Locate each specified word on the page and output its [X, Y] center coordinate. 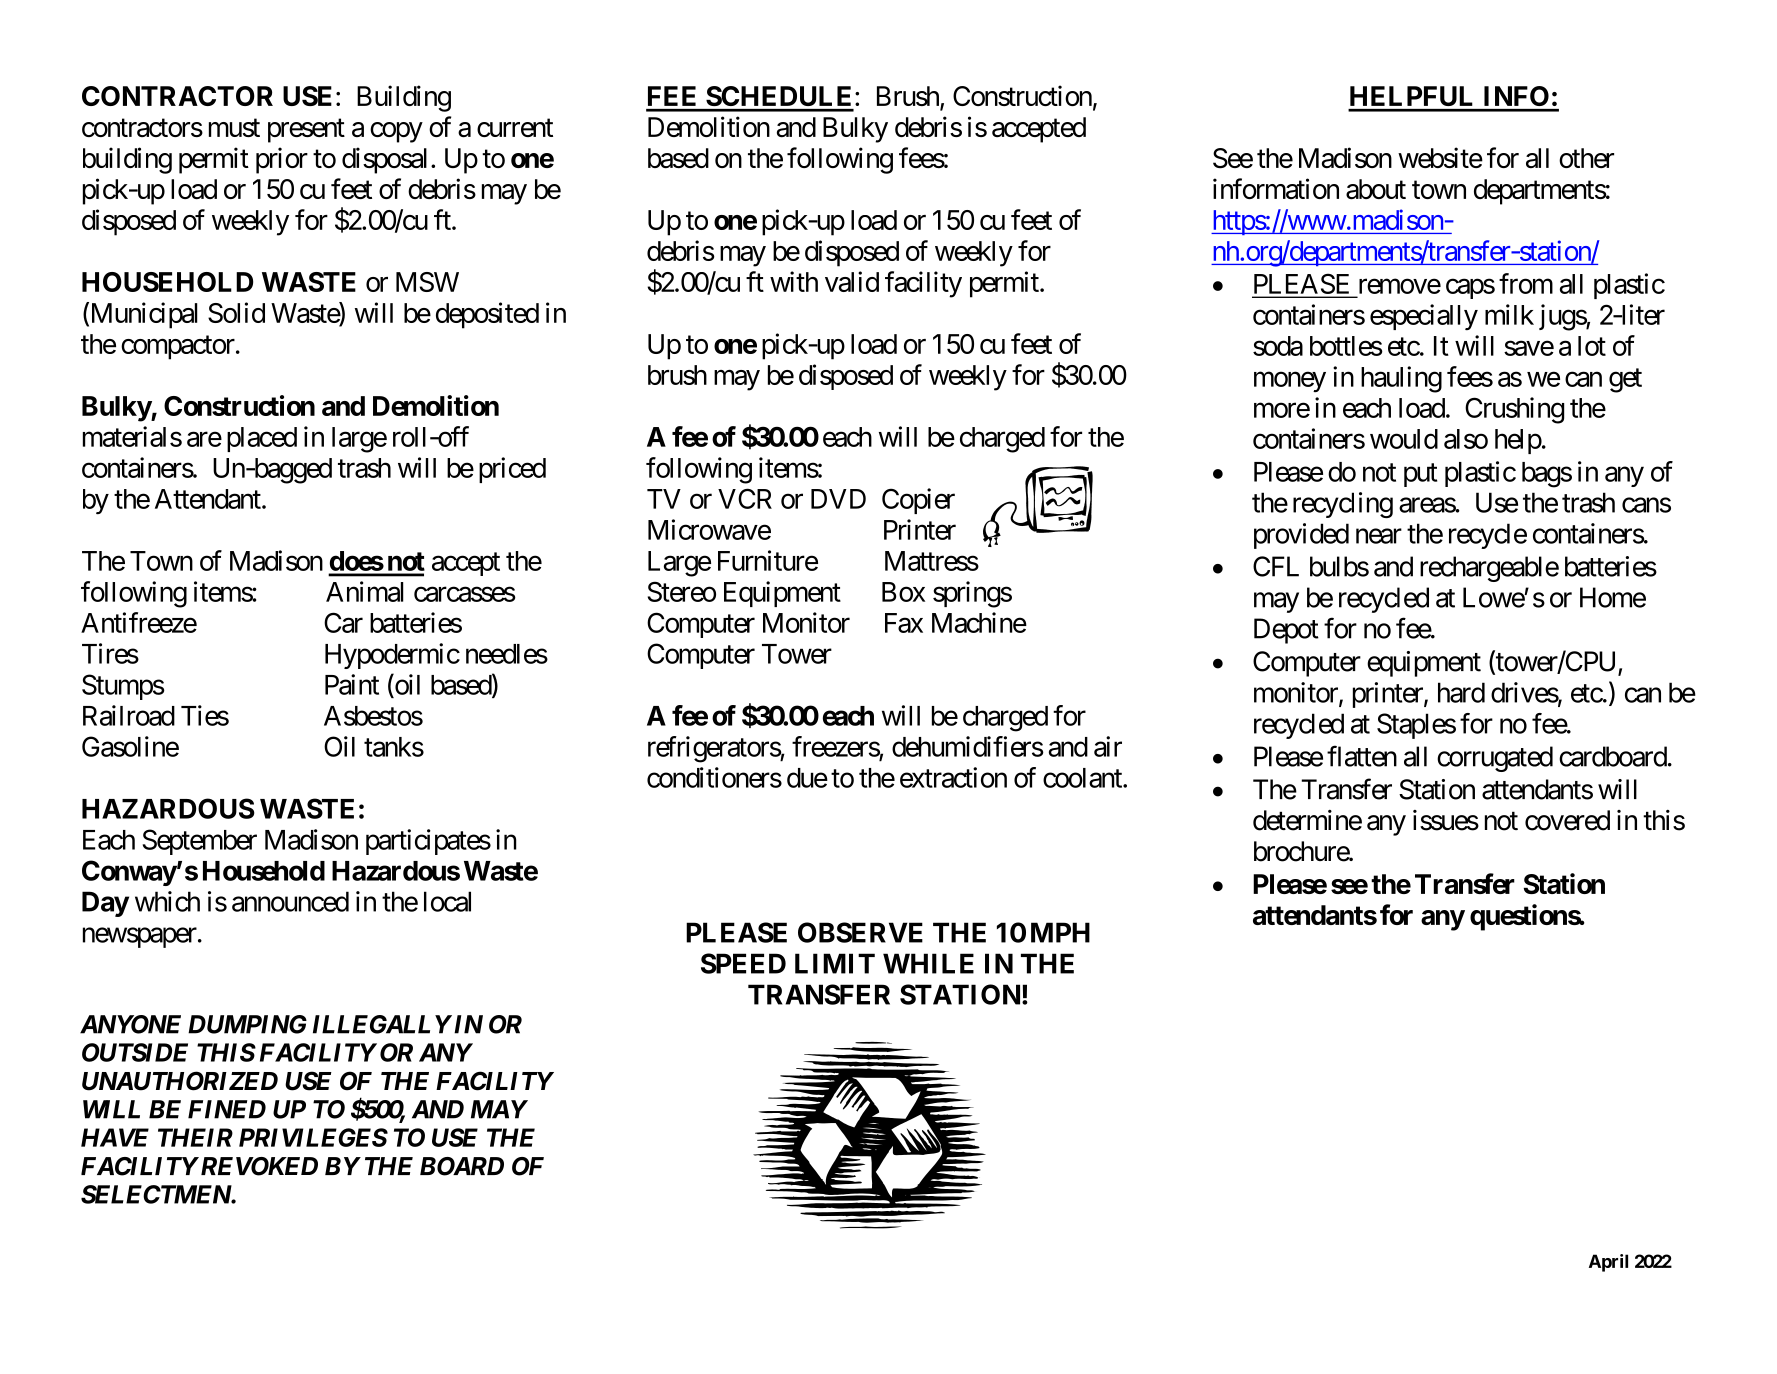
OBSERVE [860, 932]
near [1379, 536]
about [1376, 189]
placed [262, 439]
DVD [838, 499]
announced [290, 901]
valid [852, 281]
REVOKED [258, 1166]
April [1608, 1263]
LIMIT [835, 963]
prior [282, 160]
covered [1567, 820]
